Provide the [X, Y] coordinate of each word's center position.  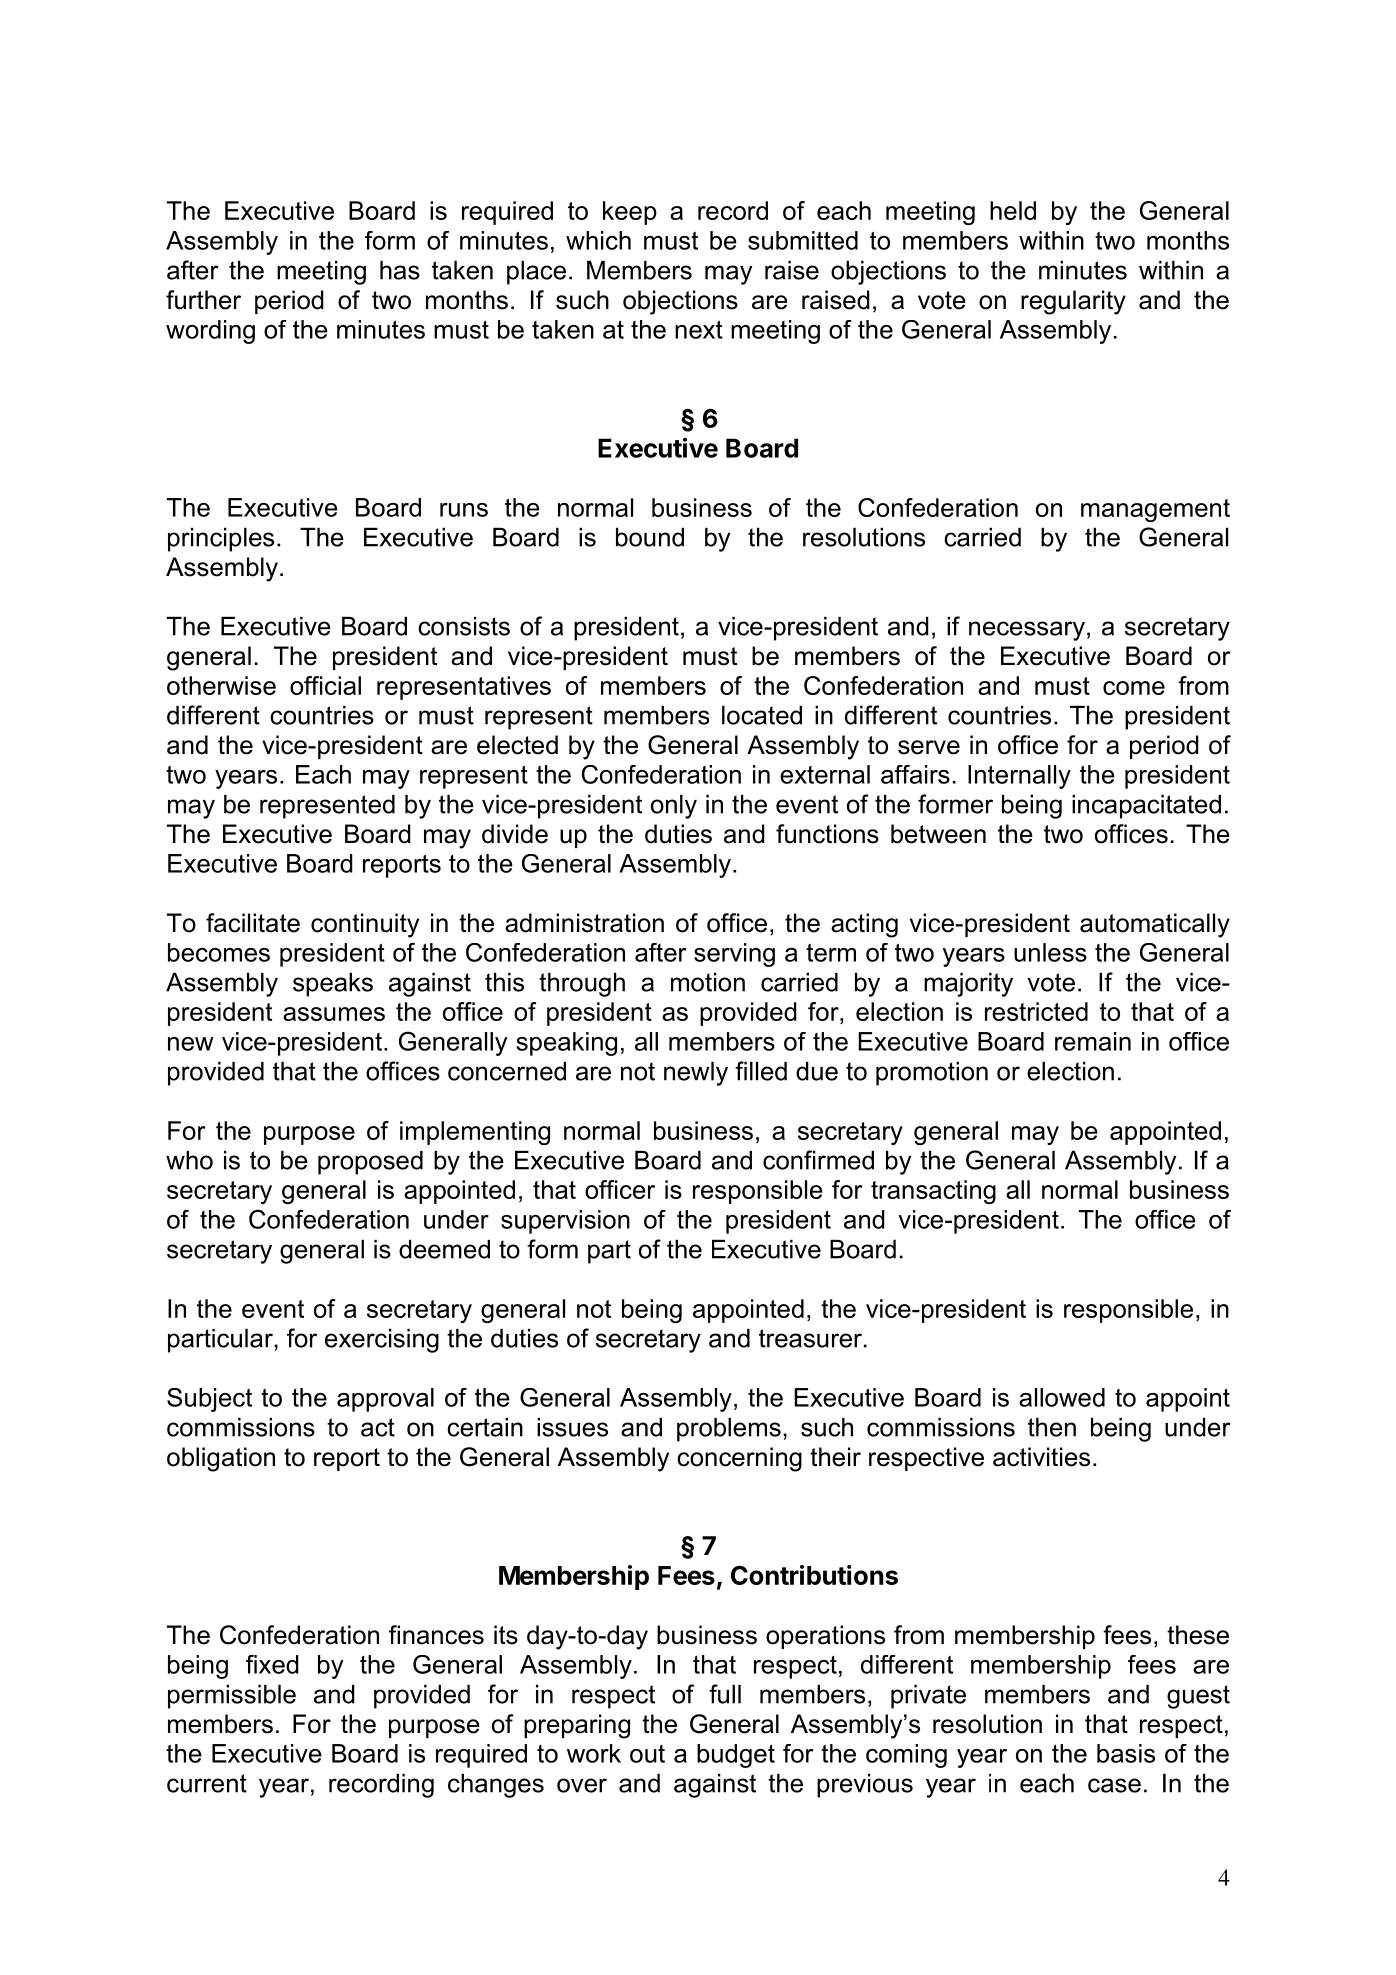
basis [1126, 1753]
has [400, 270]
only [674, 807]
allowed [1062, 1397]
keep [630, 213]
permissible [232, 1697]
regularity [1073, 302]
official [325, 685]
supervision [565, 1222]
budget [736, 1756]
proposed [370, 1163]
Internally [1019, 777]
